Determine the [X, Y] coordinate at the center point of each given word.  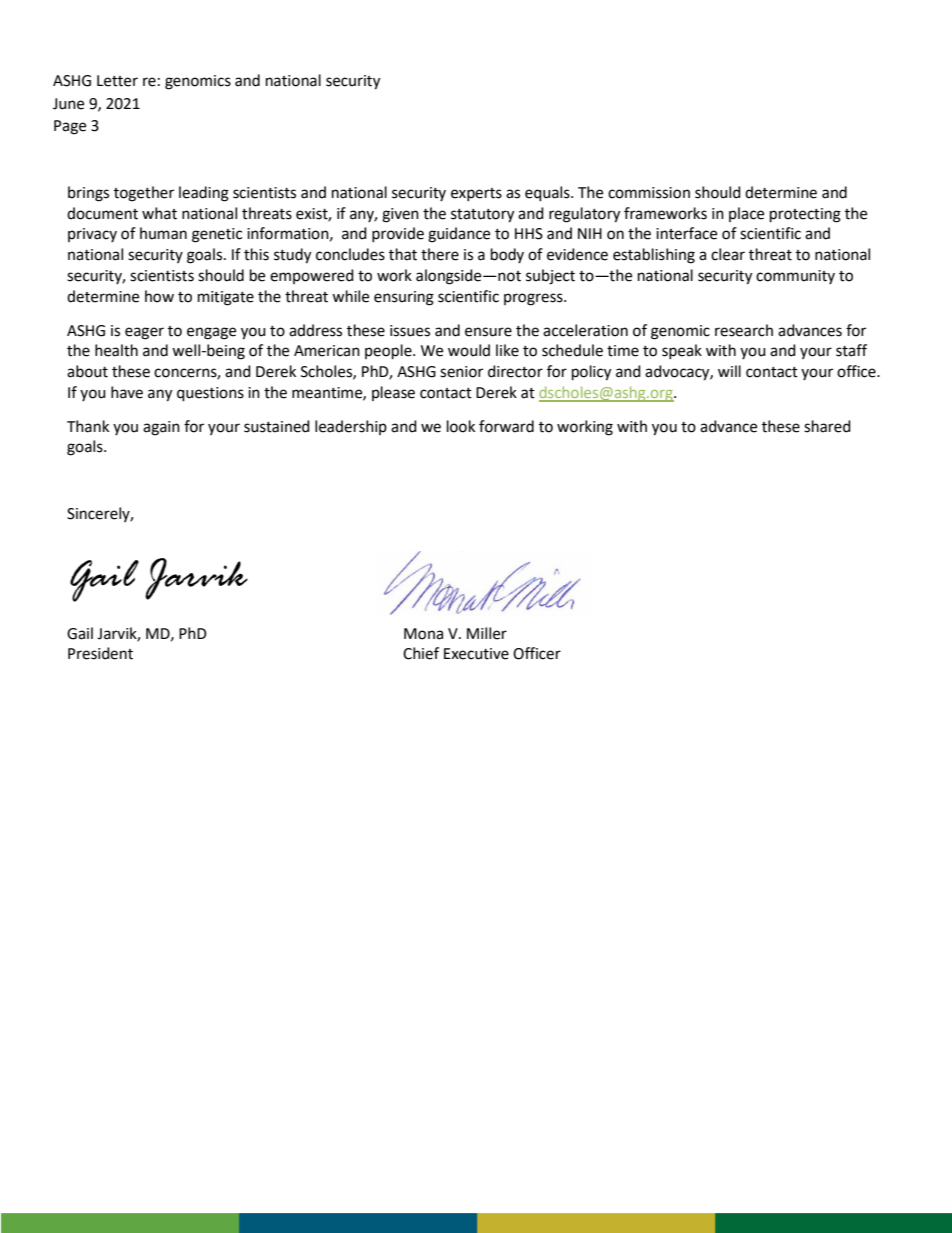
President [100, 653]
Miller [487, 633]
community [795, 277]
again [161, 428]
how [159, 296]
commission [649, 193]
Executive [476, 654]
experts [476, 194]
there [440, 254]
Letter [117, 81]
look [461, 426]
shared [827, 426]
